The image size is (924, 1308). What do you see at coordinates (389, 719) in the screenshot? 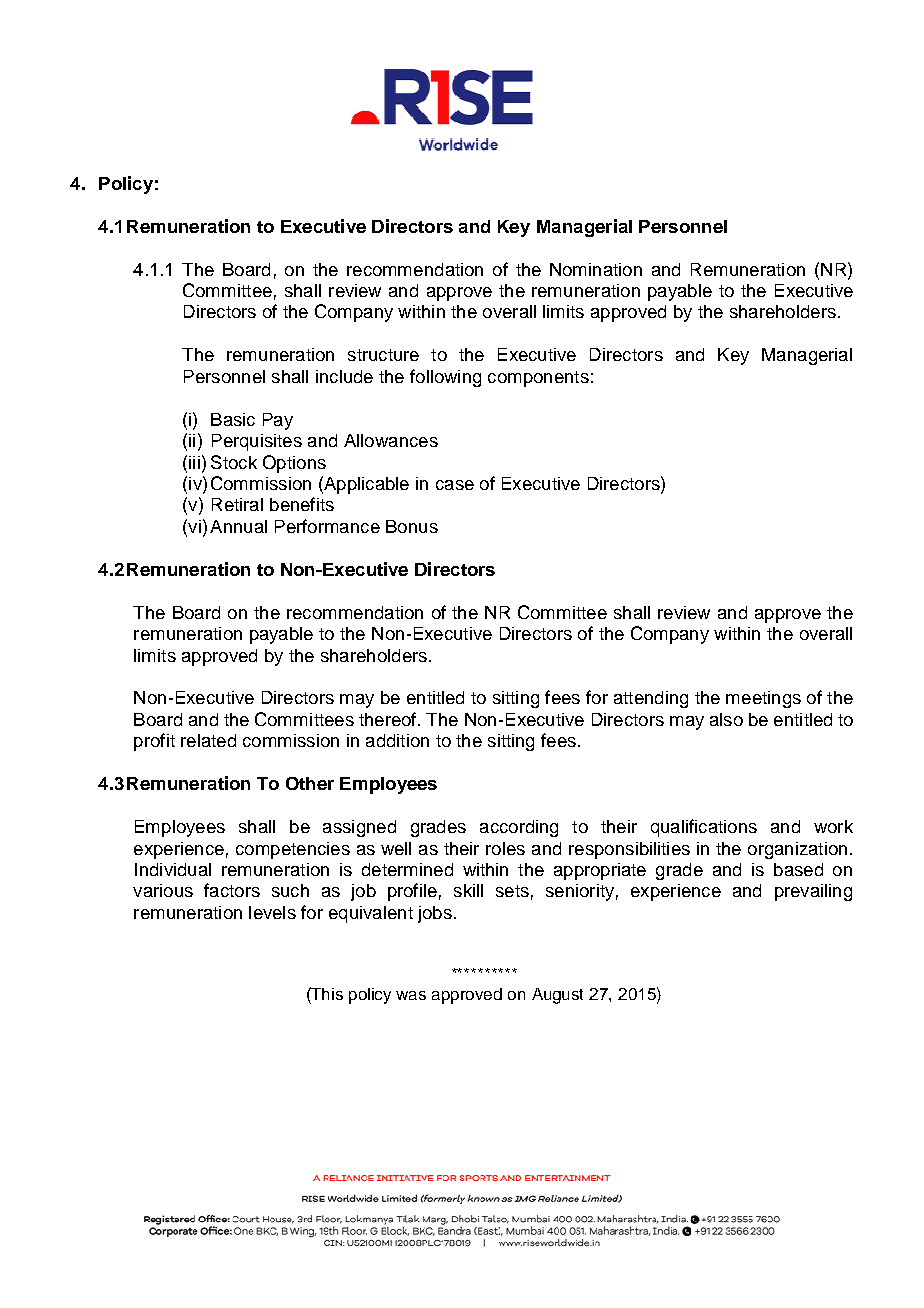
I see `thereof` at bounding box center [389, 719].
